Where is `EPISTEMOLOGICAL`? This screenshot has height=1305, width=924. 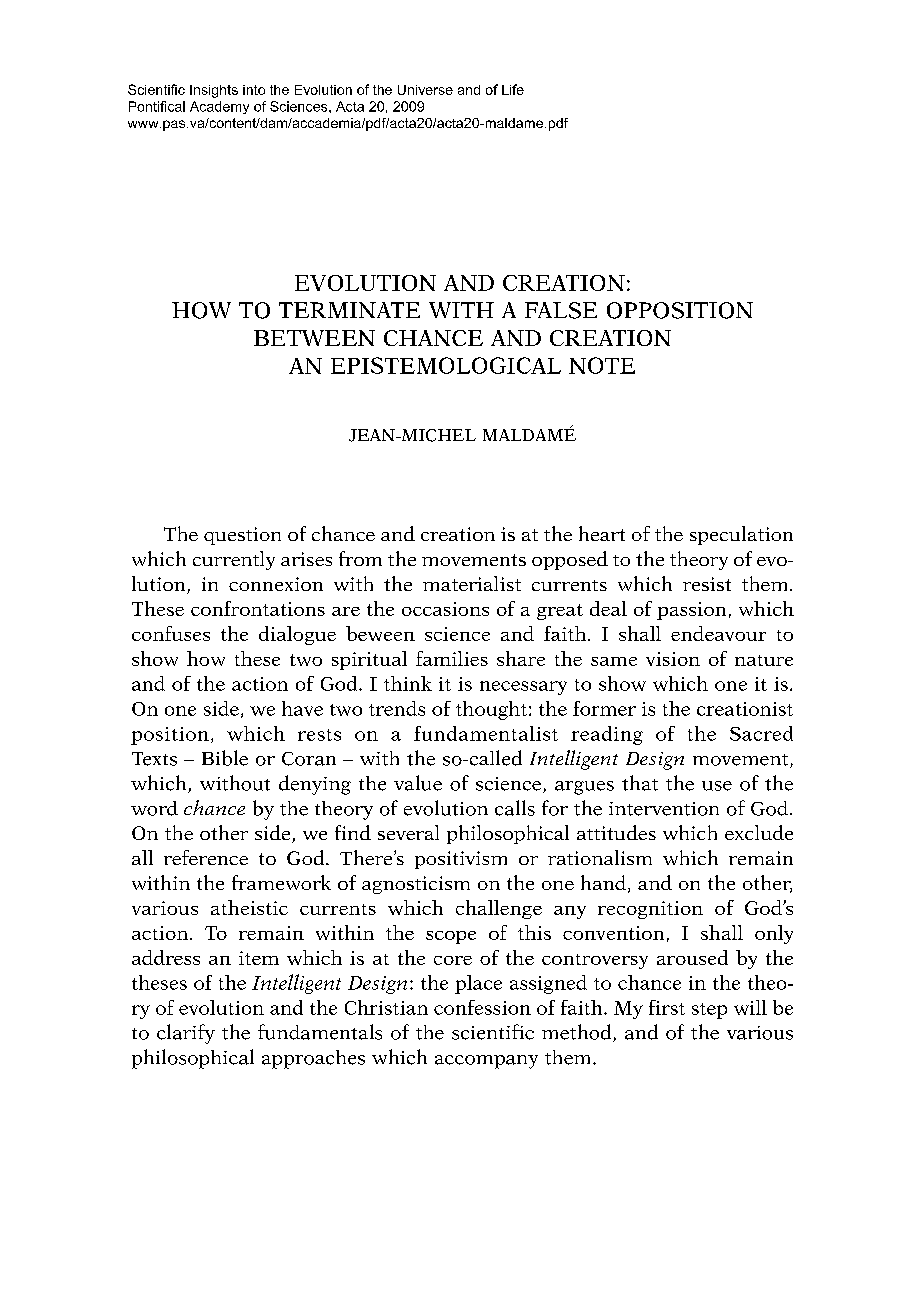 EPISTEMOLOGICAL is located at coordinates (446, 365).
